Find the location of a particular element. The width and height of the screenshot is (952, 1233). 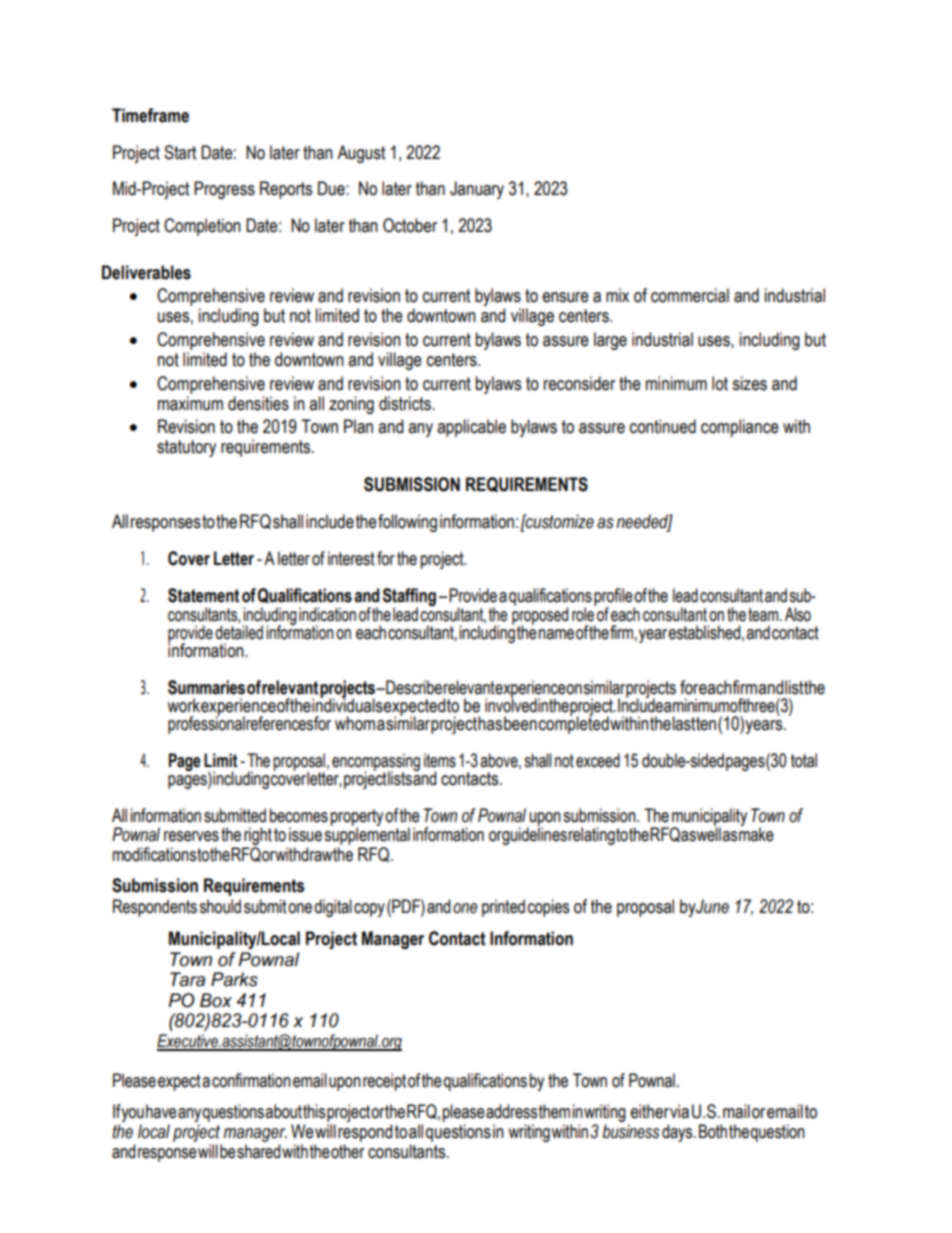

Start is located at coordinates (180, 152).
